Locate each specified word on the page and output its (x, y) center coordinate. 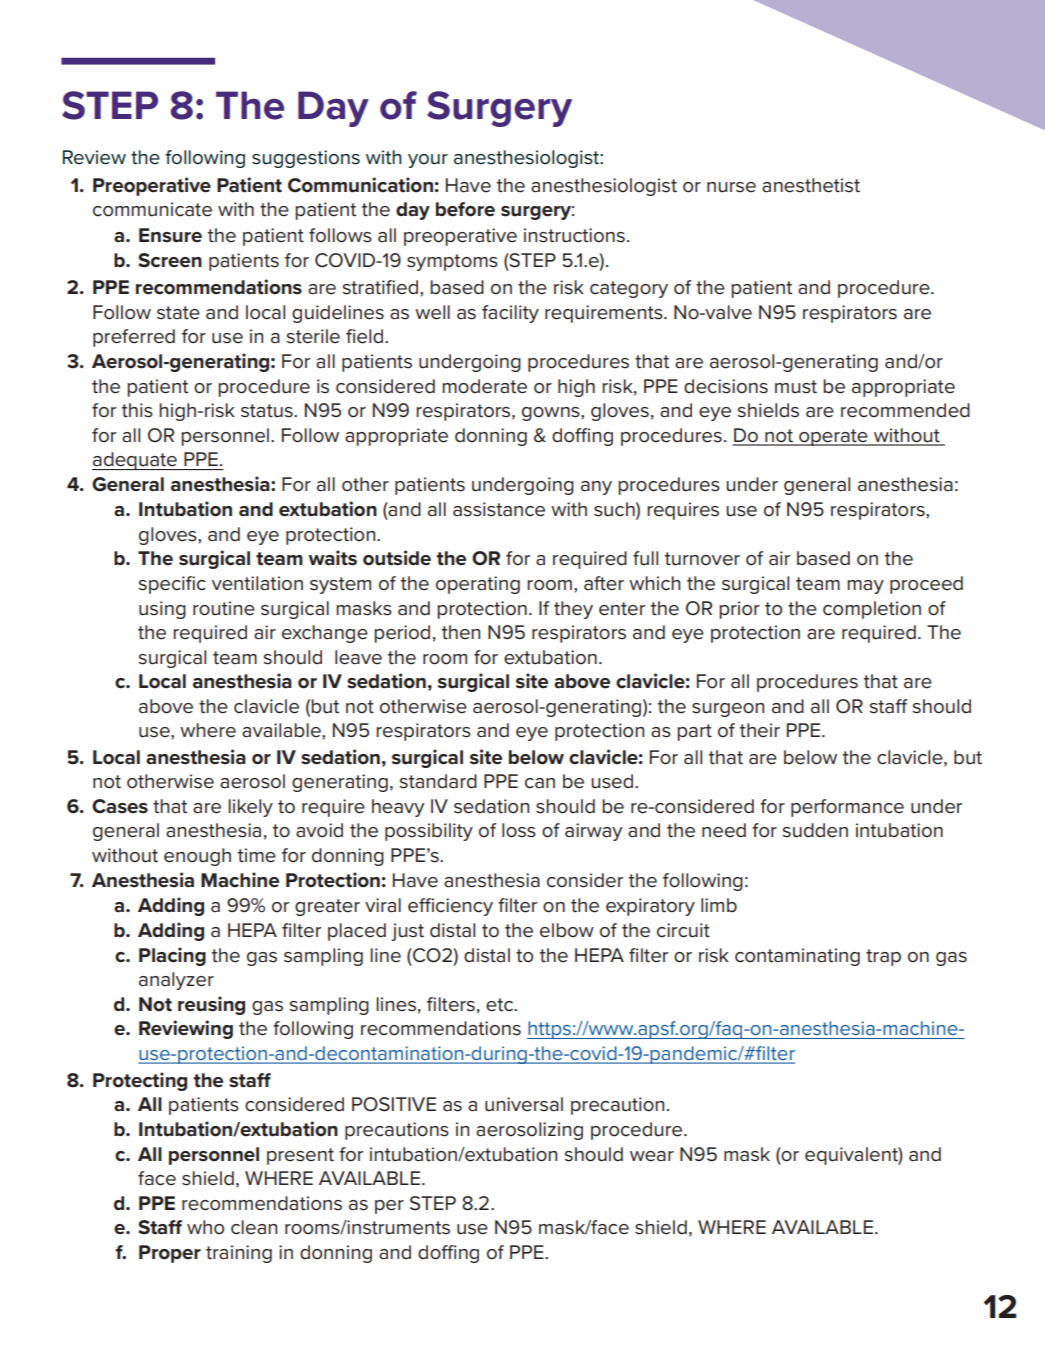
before (465, 209)
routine (224, 608)
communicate (152, 209)
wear (652, 1156)
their (760, 730)
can (540, 783)
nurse (731, 187)
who (205, 1227)
